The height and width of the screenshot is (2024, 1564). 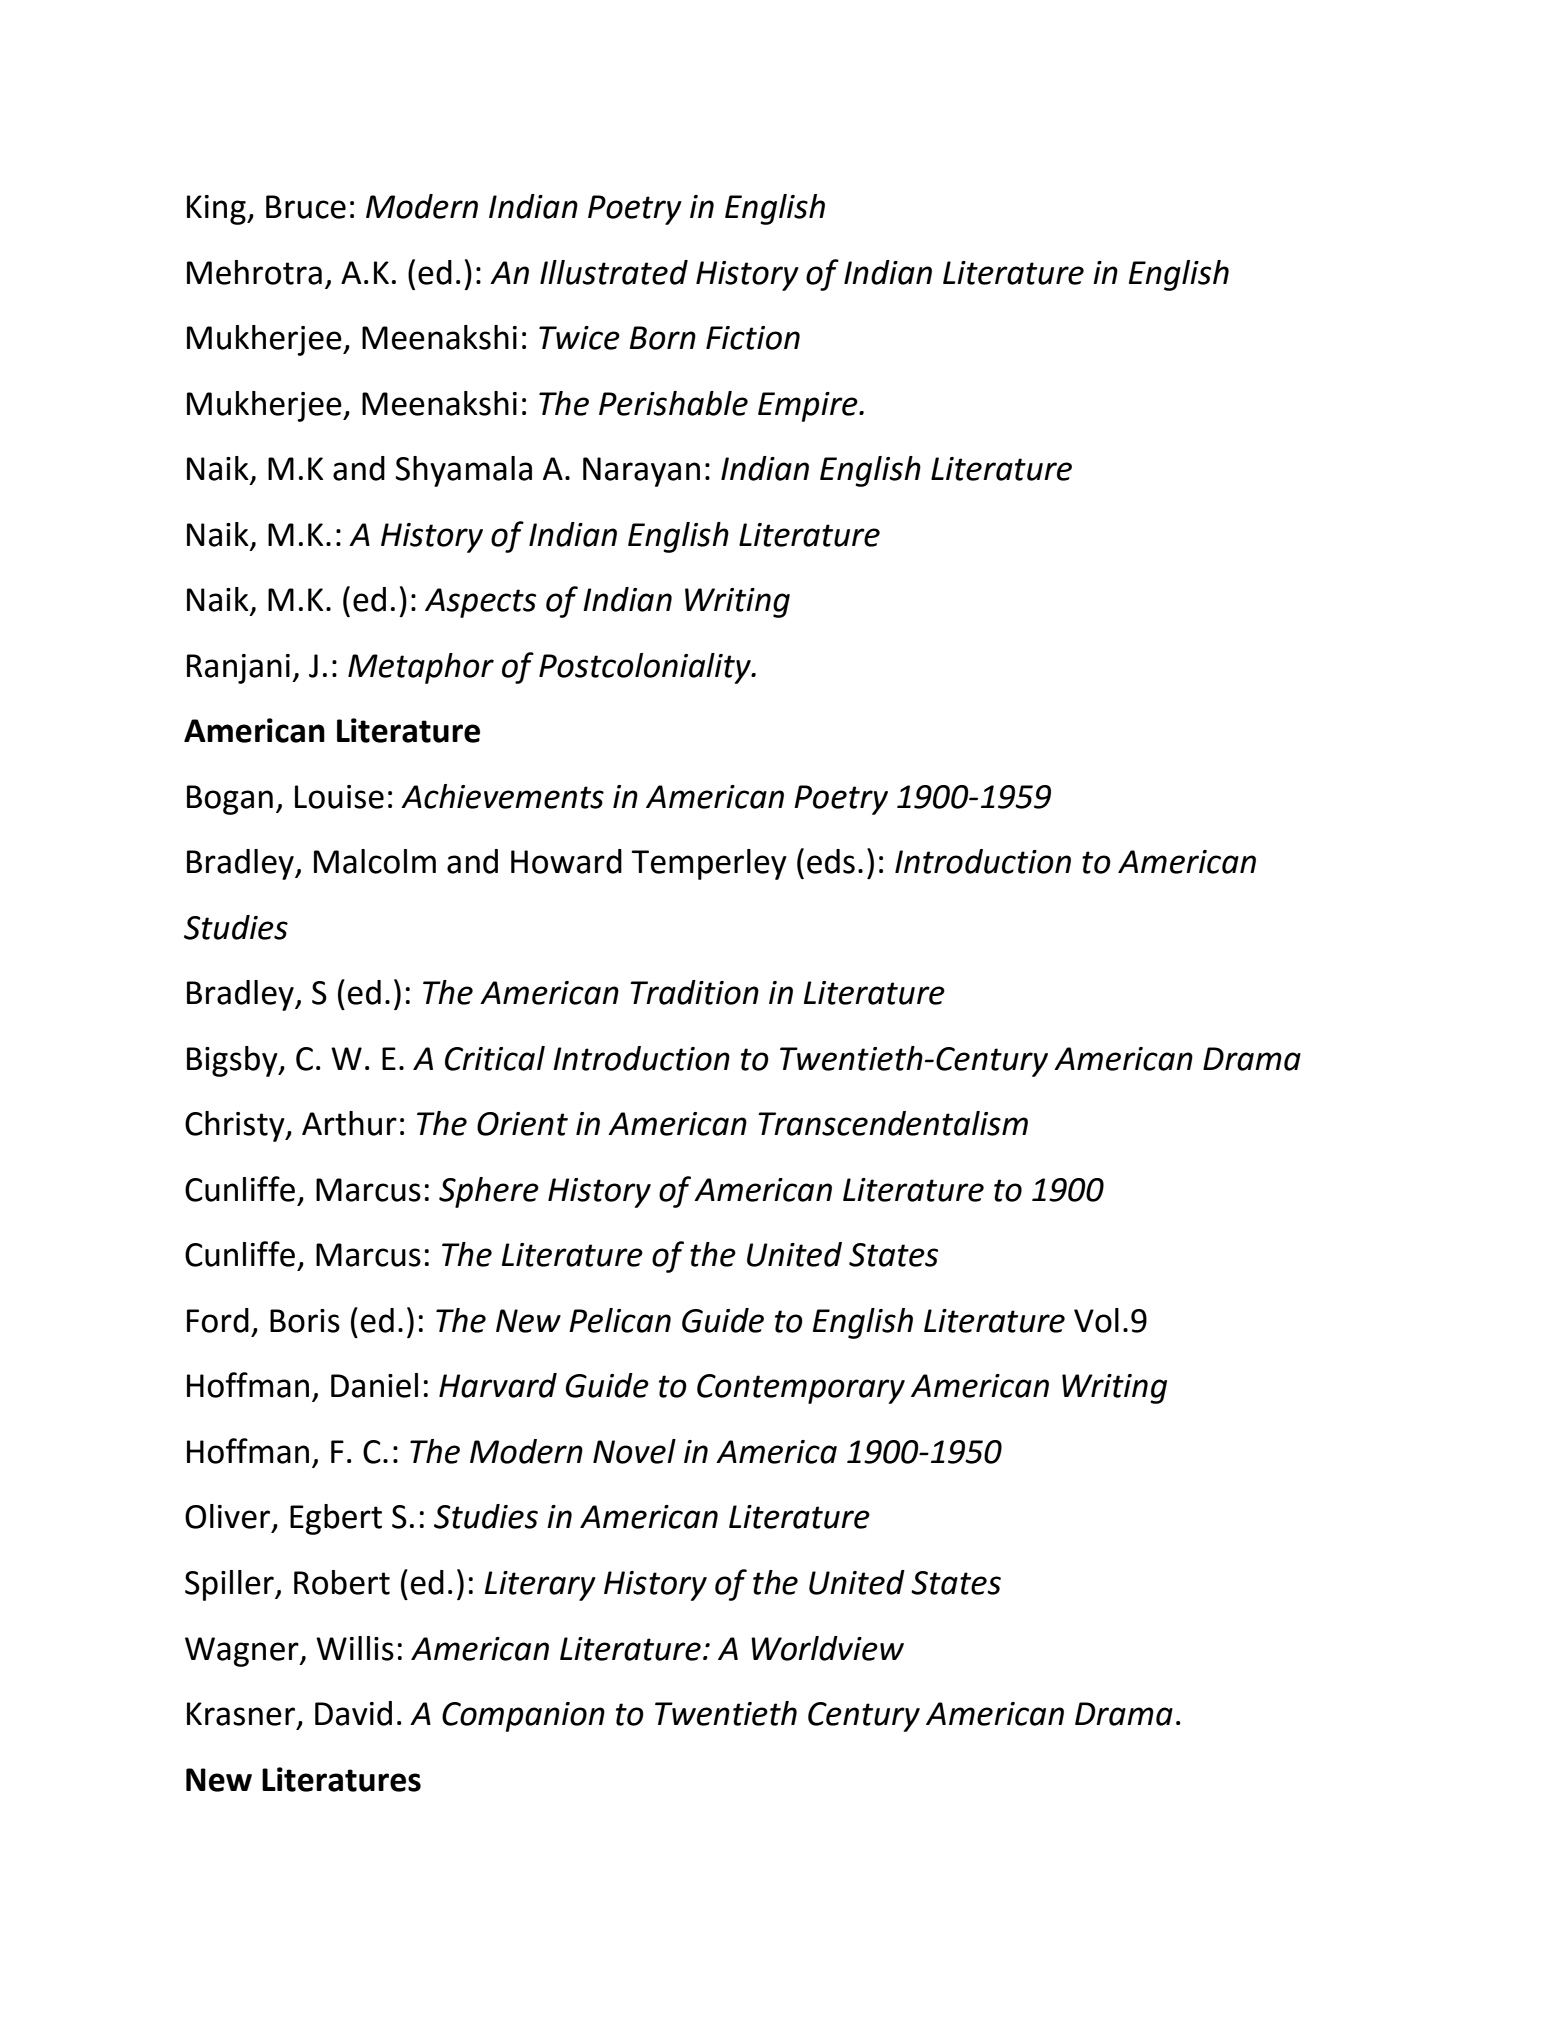 What do you see at coordinates (502, 796) in the screenshot?
I see `Achievements` at bounding box center [502, 796].
